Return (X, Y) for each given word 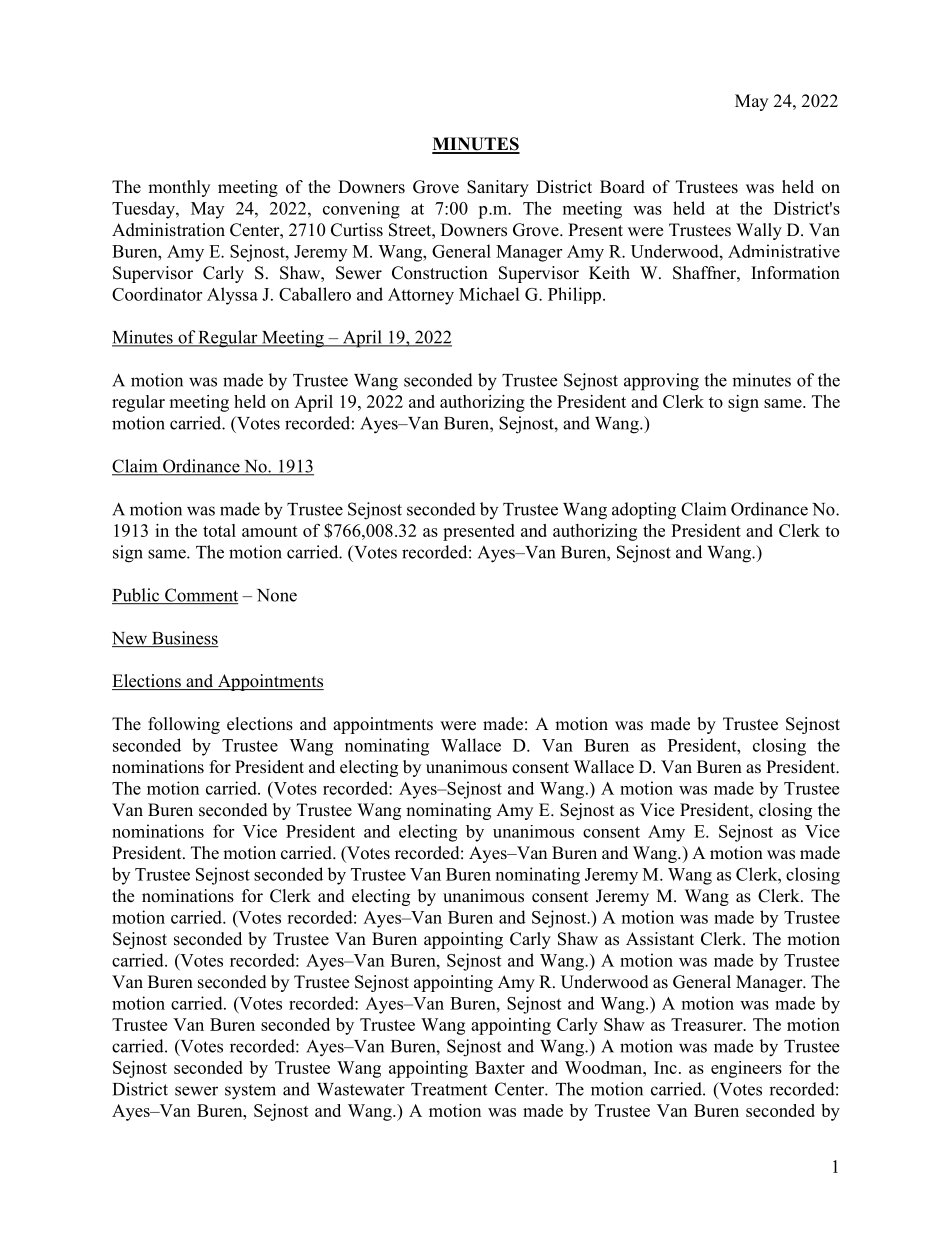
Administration (168, 230)
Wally (759, 231)
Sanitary (498, 188)
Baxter (500, 1067)
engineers (746, 1069)
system (250, 1092)
